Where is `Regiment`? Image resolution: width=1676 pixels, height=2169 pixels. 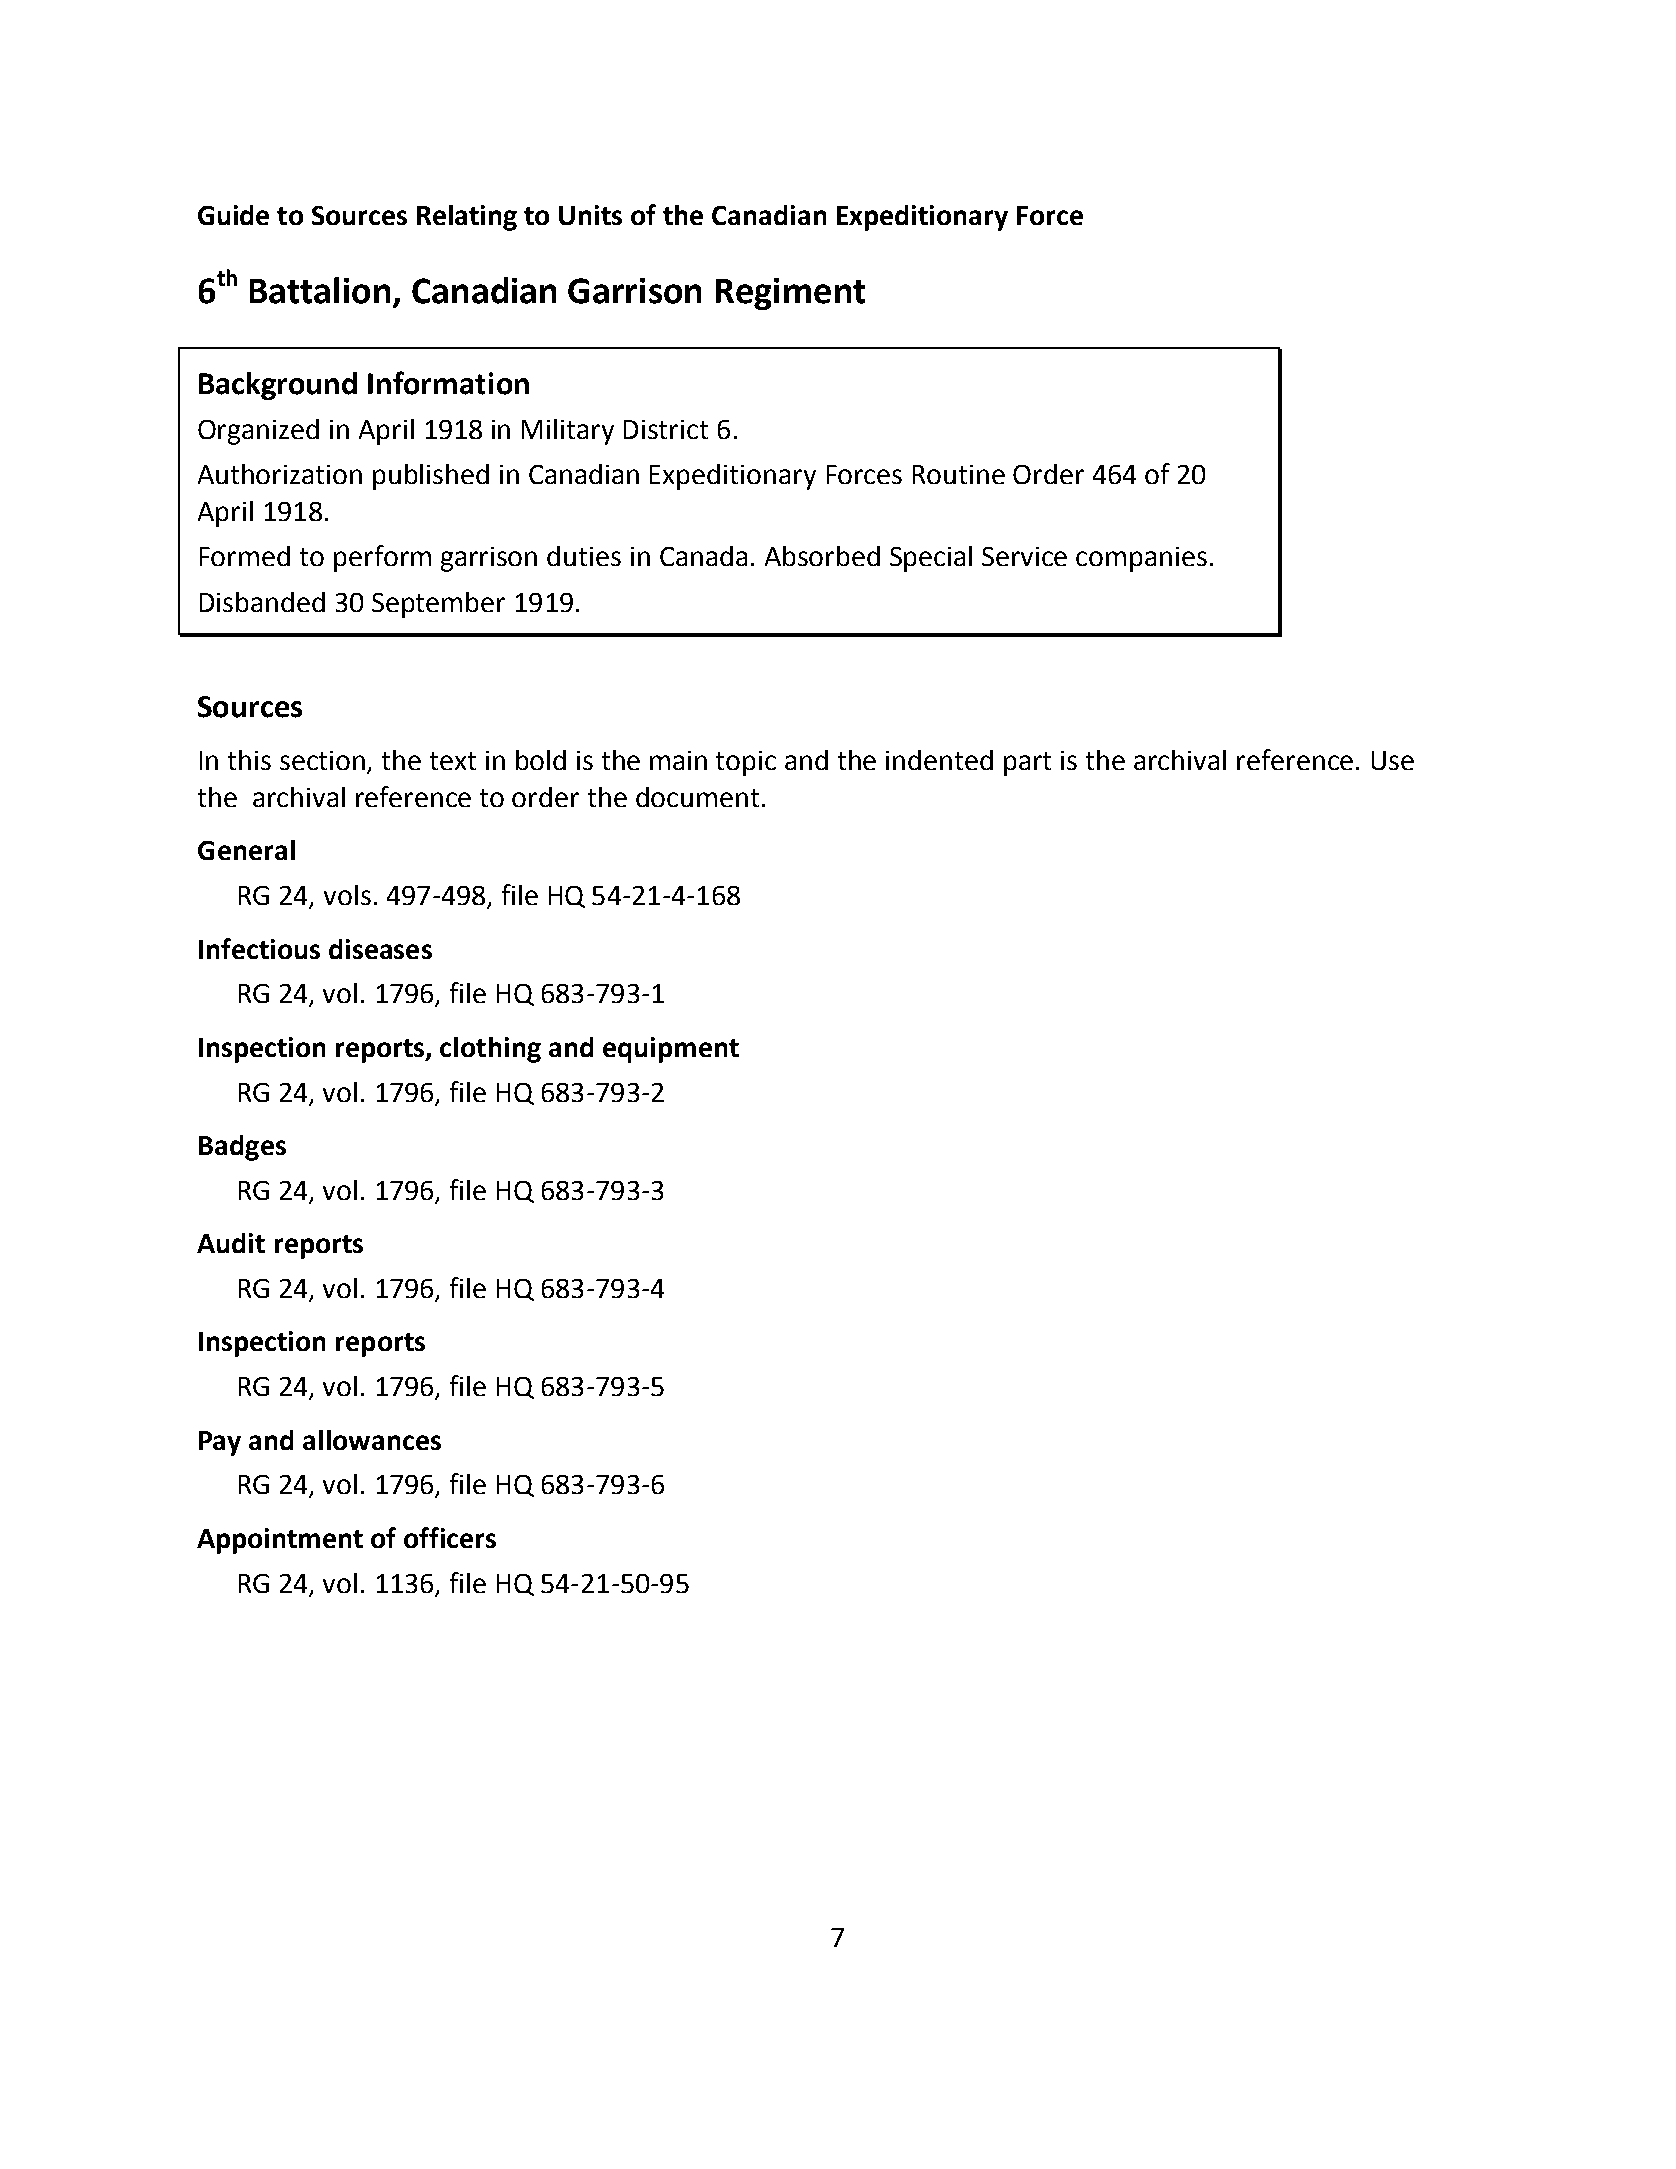
Regiment is located at coordinates (790, 294).
